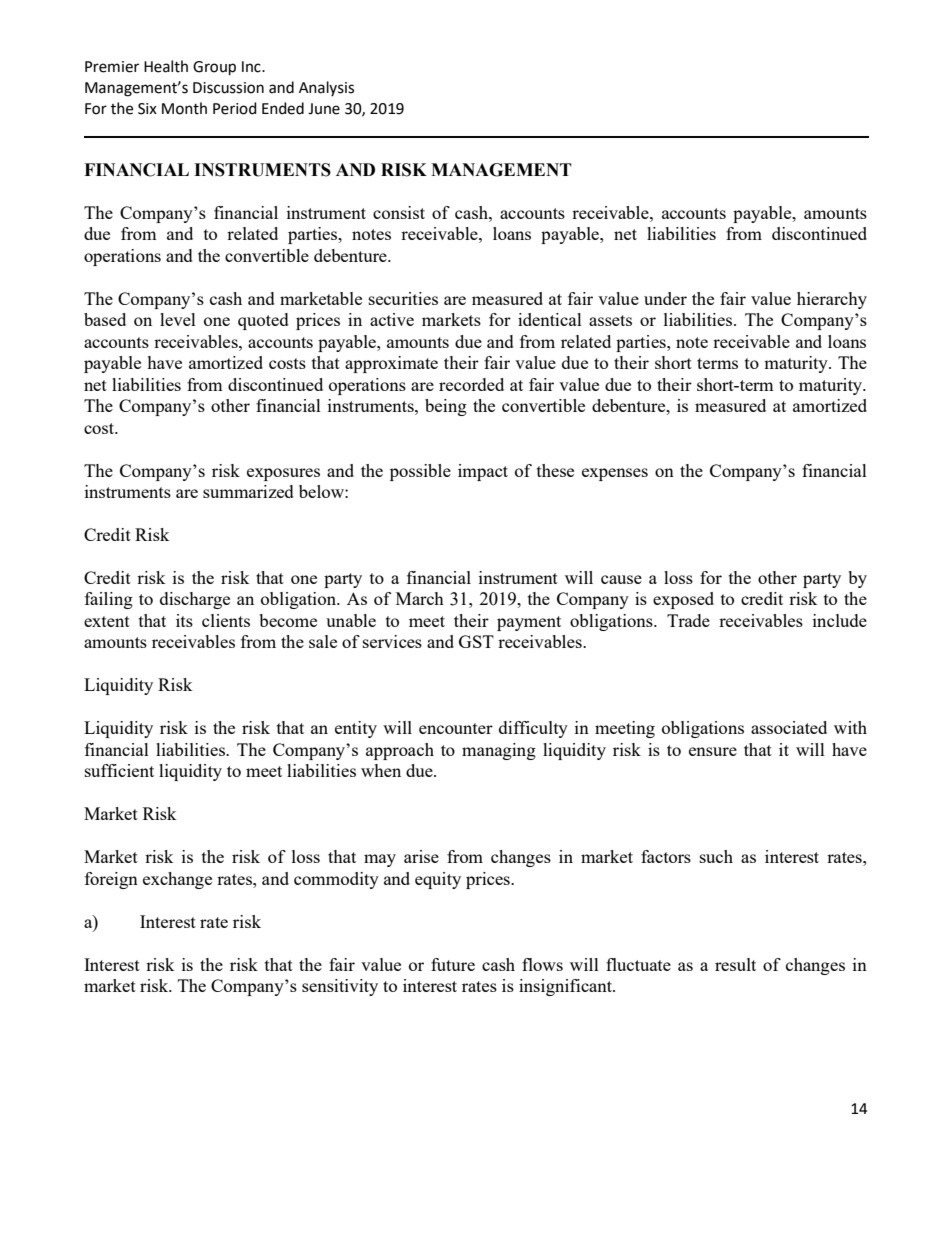 This screenshot has height=1233, width=952. What do you see at coordinates (326, 88) in the screenshot?
I see `Analysis` at bounding box center [326, 88].
